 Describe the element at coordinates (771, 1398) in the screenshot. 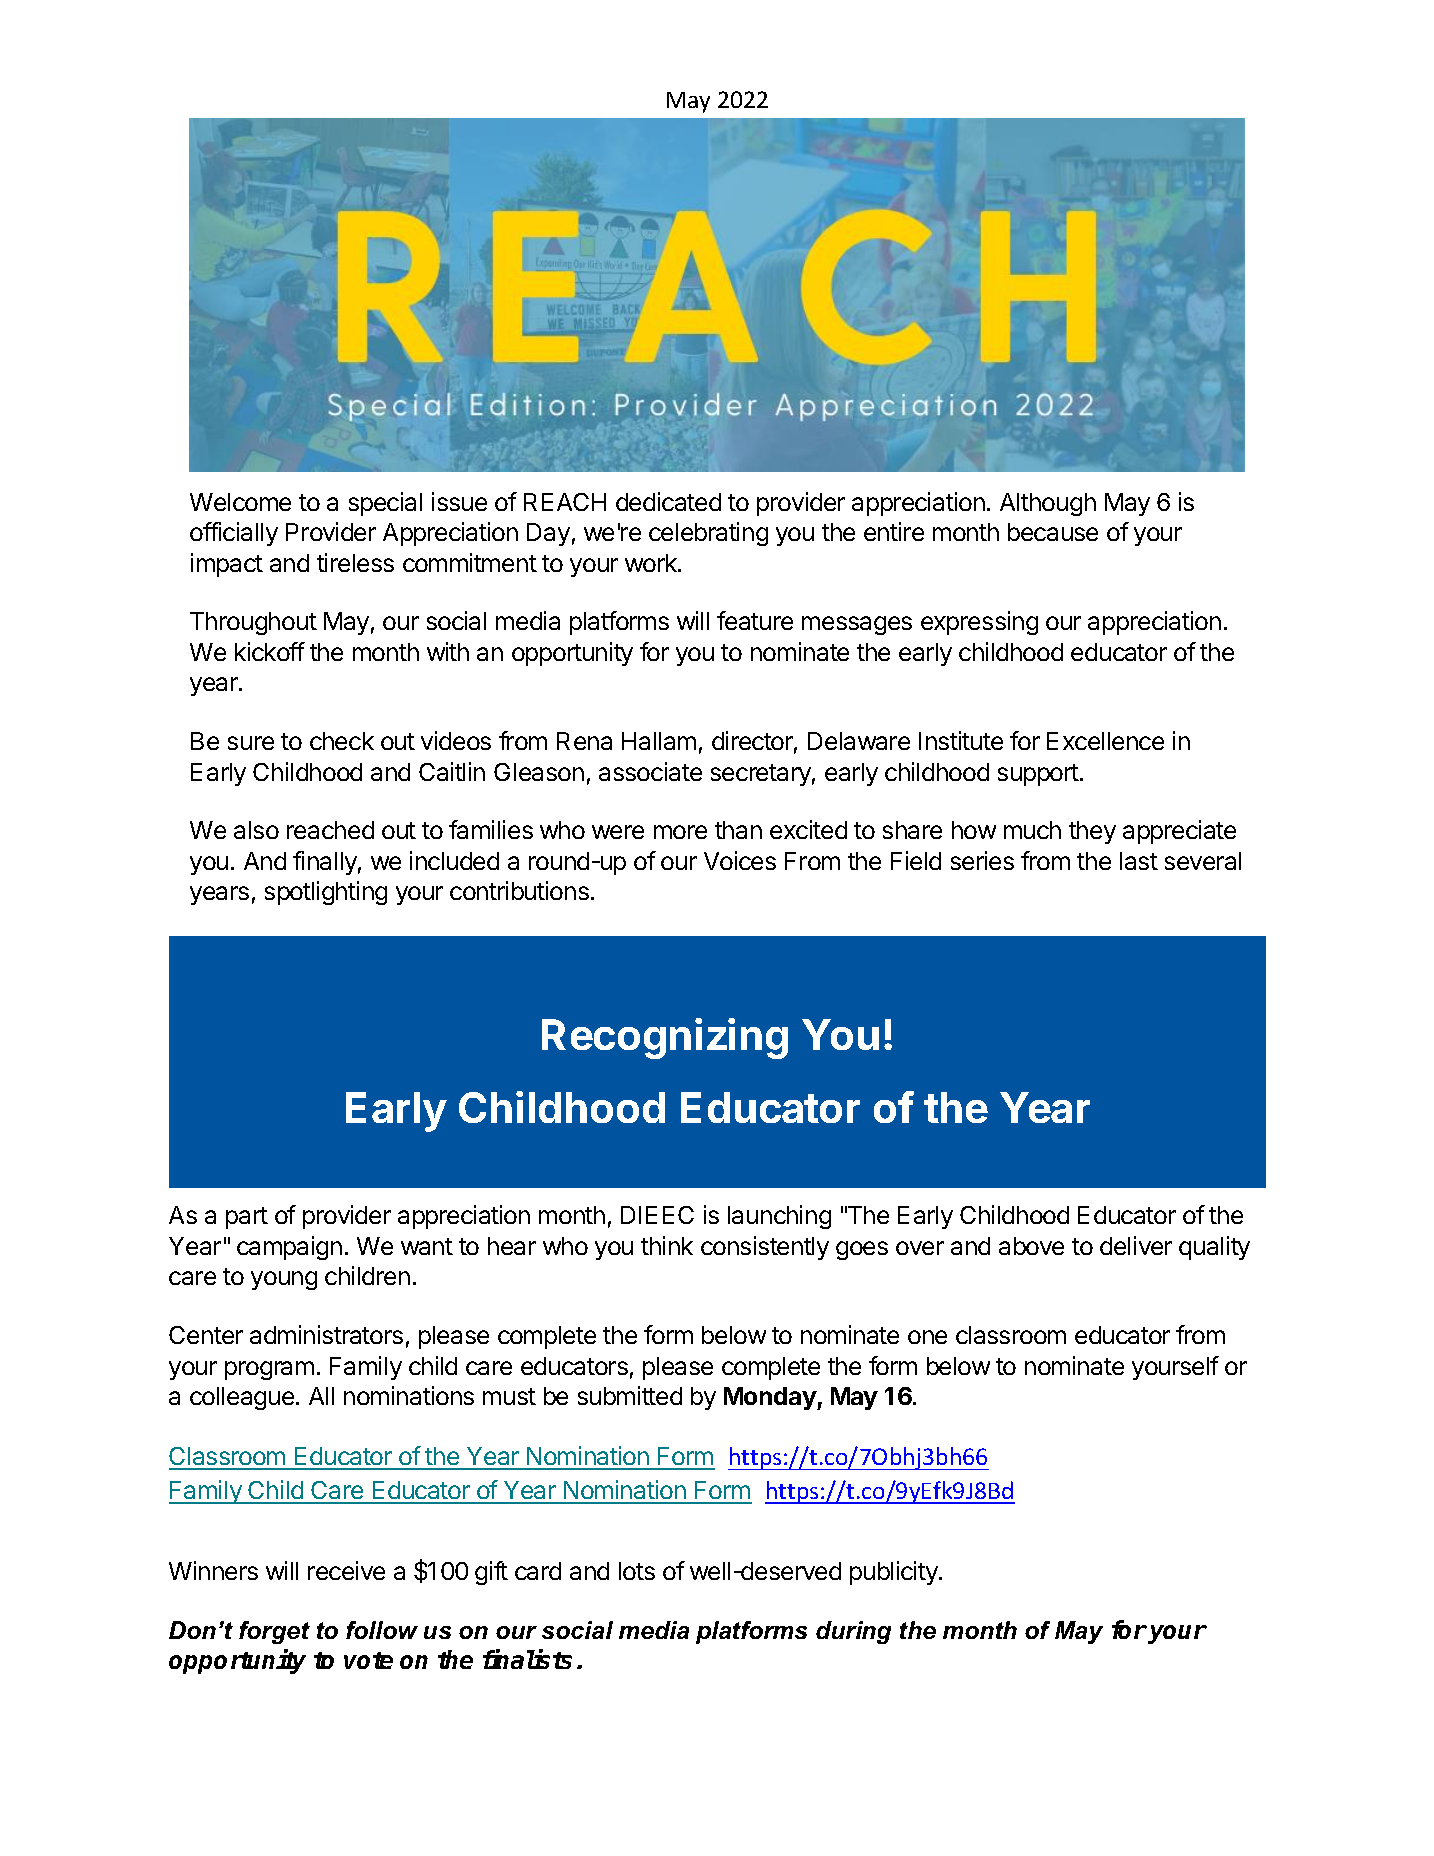

I see `Monday` at that location.
